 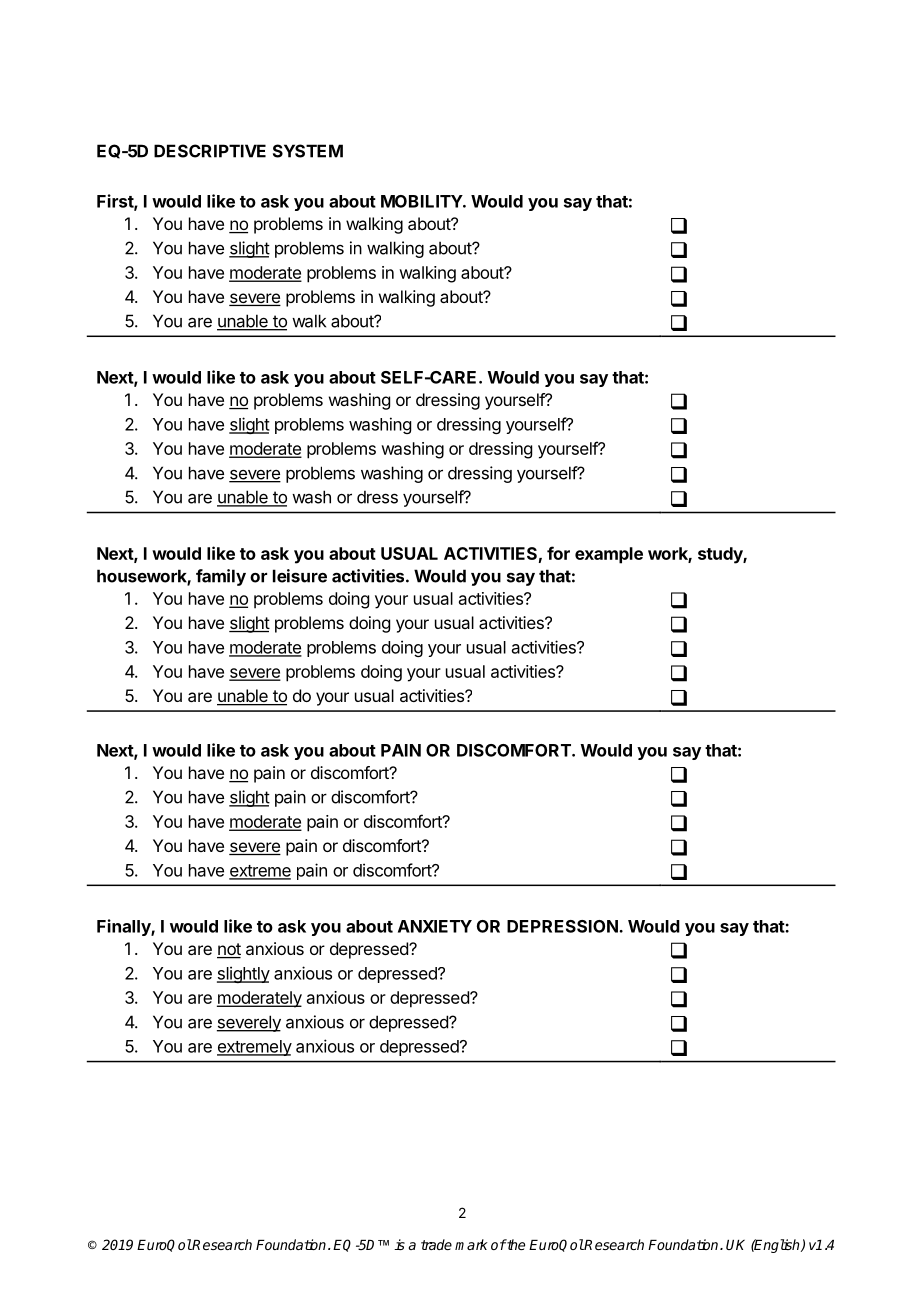 What do you see at coordinates (436, 1244) in the screenshot?
I see `trade` at bounding box center [436, 1244].
